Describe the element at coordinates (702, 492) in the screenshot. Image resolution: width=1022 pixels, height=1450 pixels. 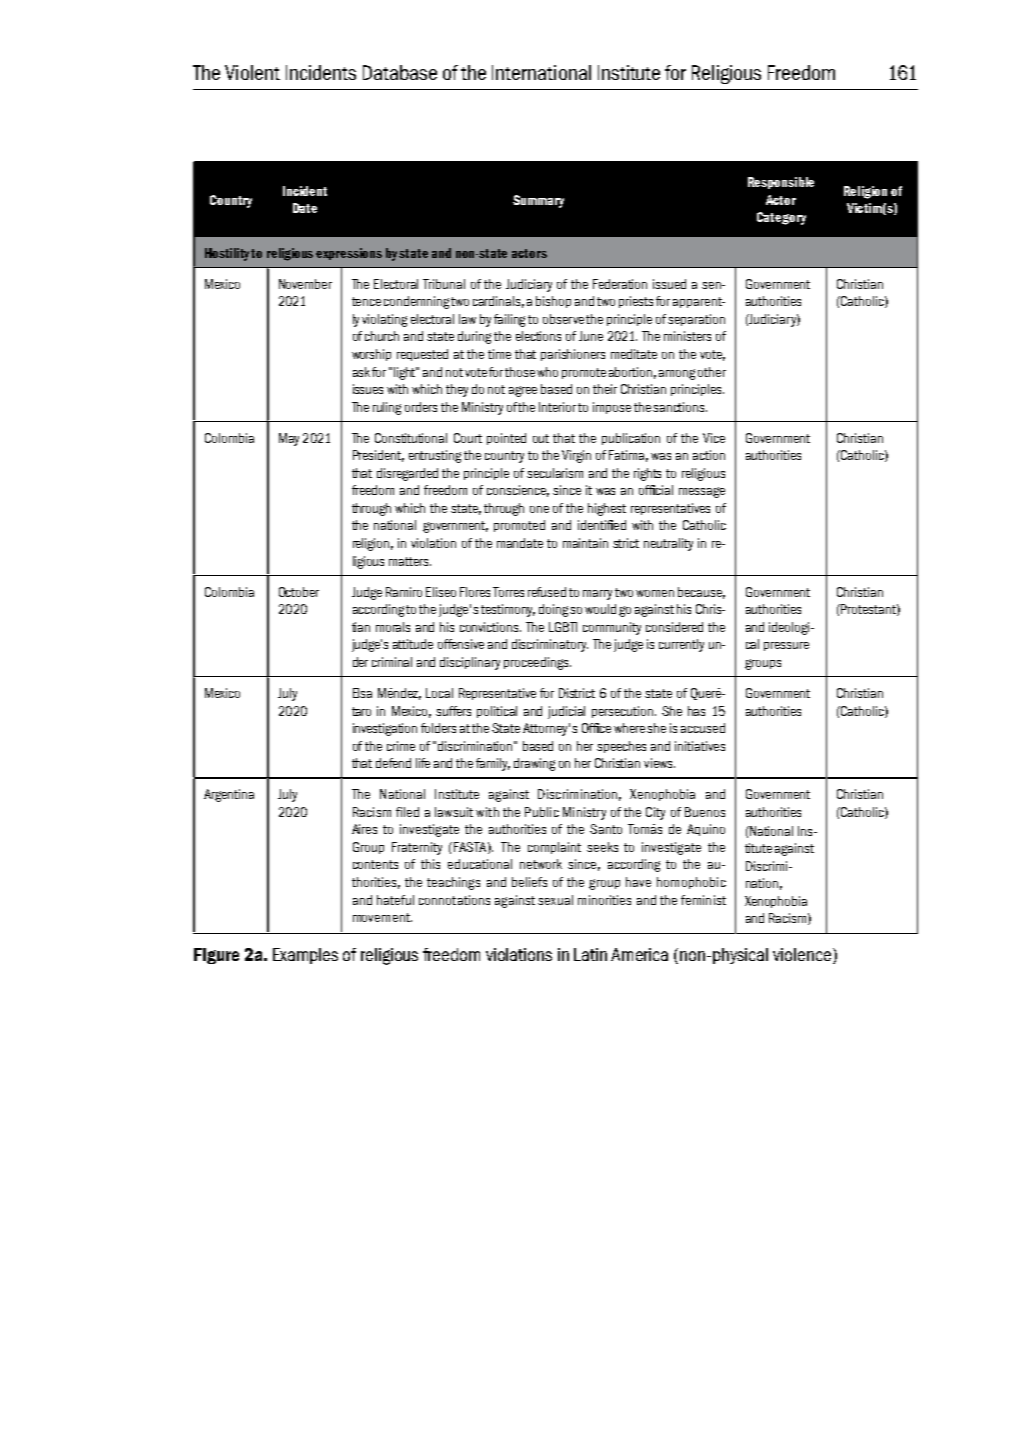
I see `message` at that location.
